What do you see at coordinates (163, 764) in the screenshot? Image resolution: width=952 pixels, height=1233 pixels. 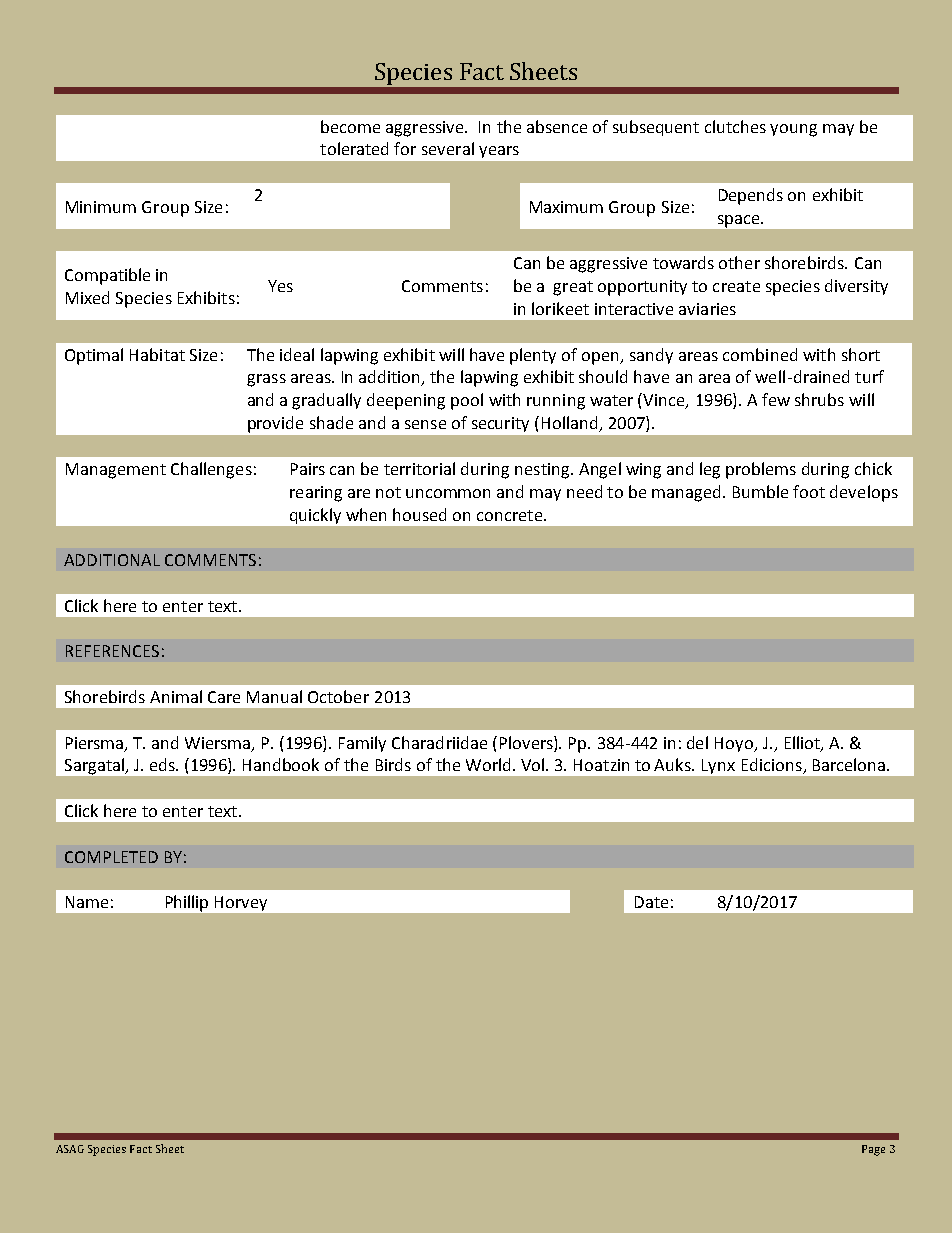 I see `eds` at bounding box center [163, 764].
